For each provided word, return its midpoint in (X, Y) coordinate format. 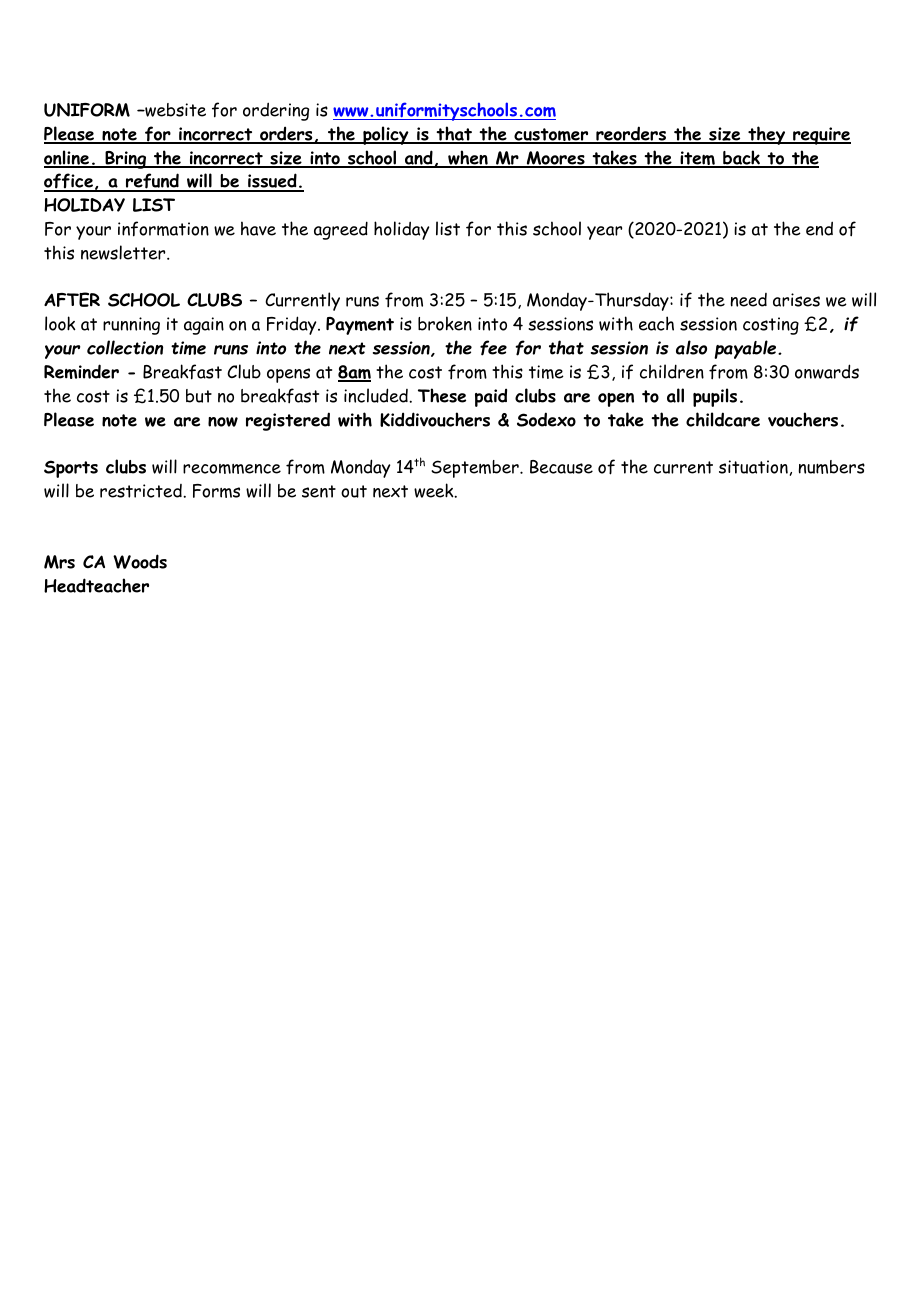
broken (445, 323)
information (163, 229)
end (819, 228)
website (174, 110)
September (476, 469)
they (767, 135)
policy (386, 135)
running (131, 326)
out (354, 491)
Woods (140, 561)
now (223, 422)
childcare (723, 419)
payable (746, 349)
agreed (341, 230)
